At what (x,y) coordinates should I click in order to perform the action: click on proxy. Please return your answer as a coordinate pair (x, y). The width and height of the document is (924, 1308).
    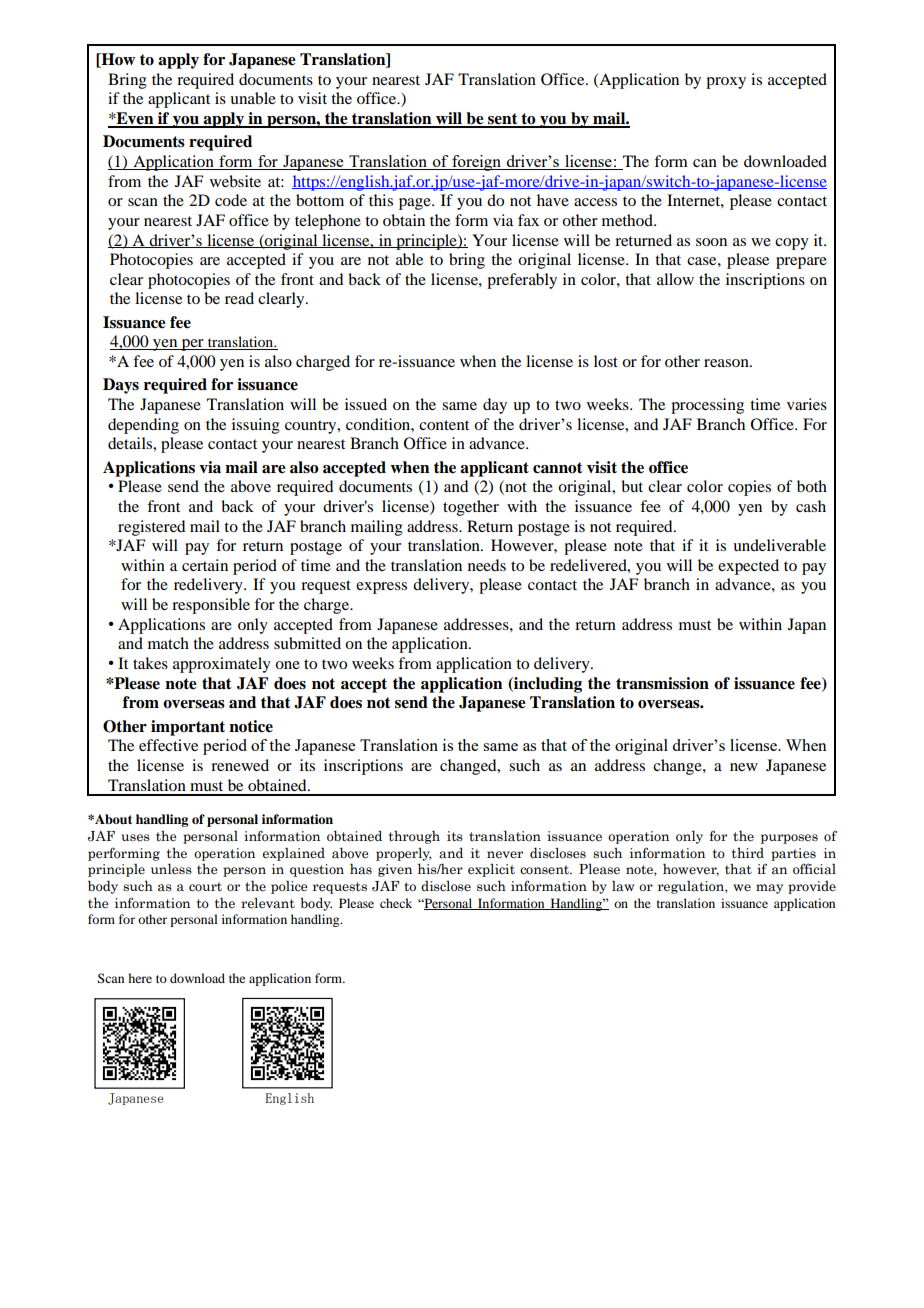
    Looking at the image, I should click on (726, 83).
